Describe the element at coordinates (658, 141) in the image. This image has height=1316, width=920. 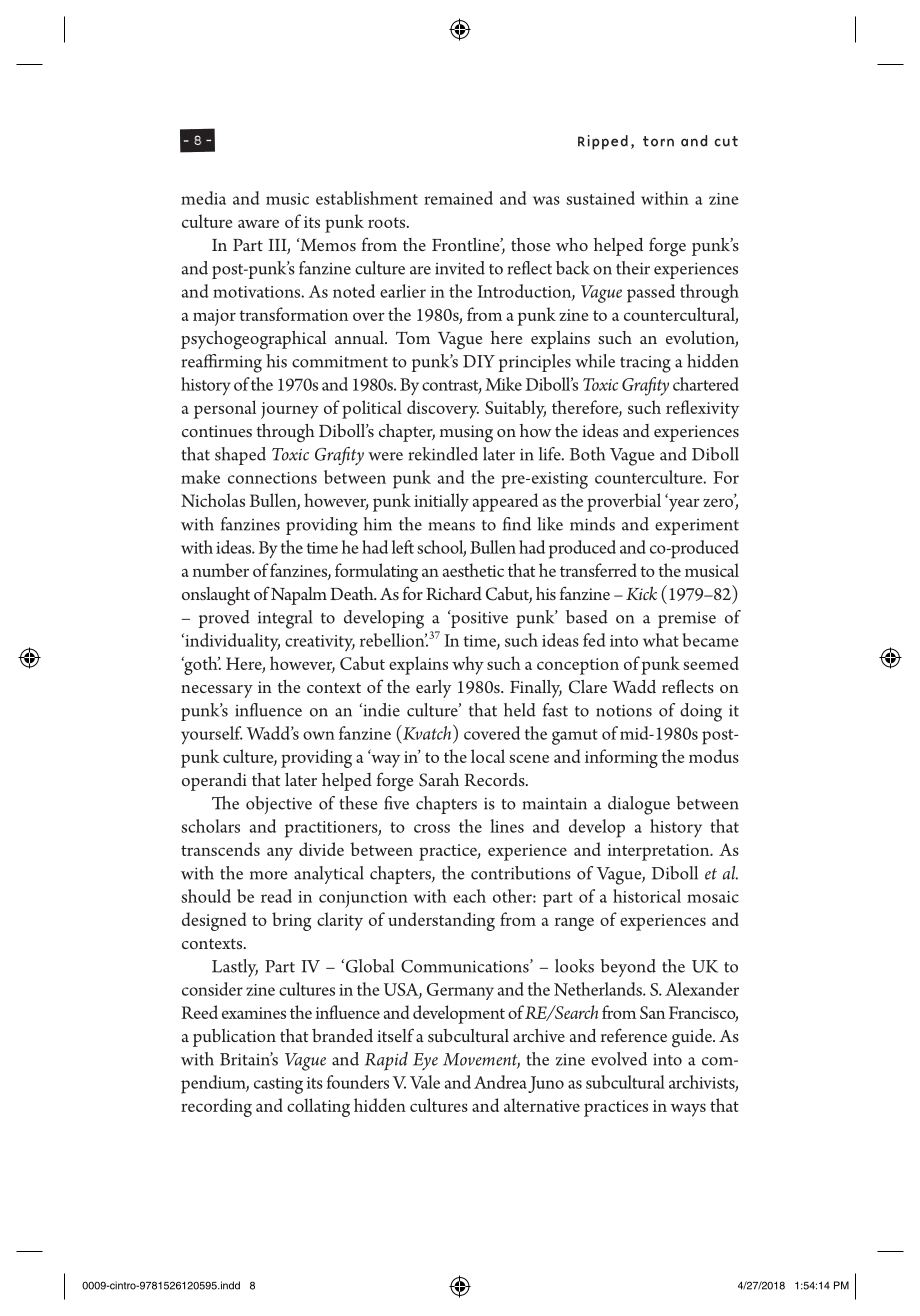
I see `torn` at that location.
